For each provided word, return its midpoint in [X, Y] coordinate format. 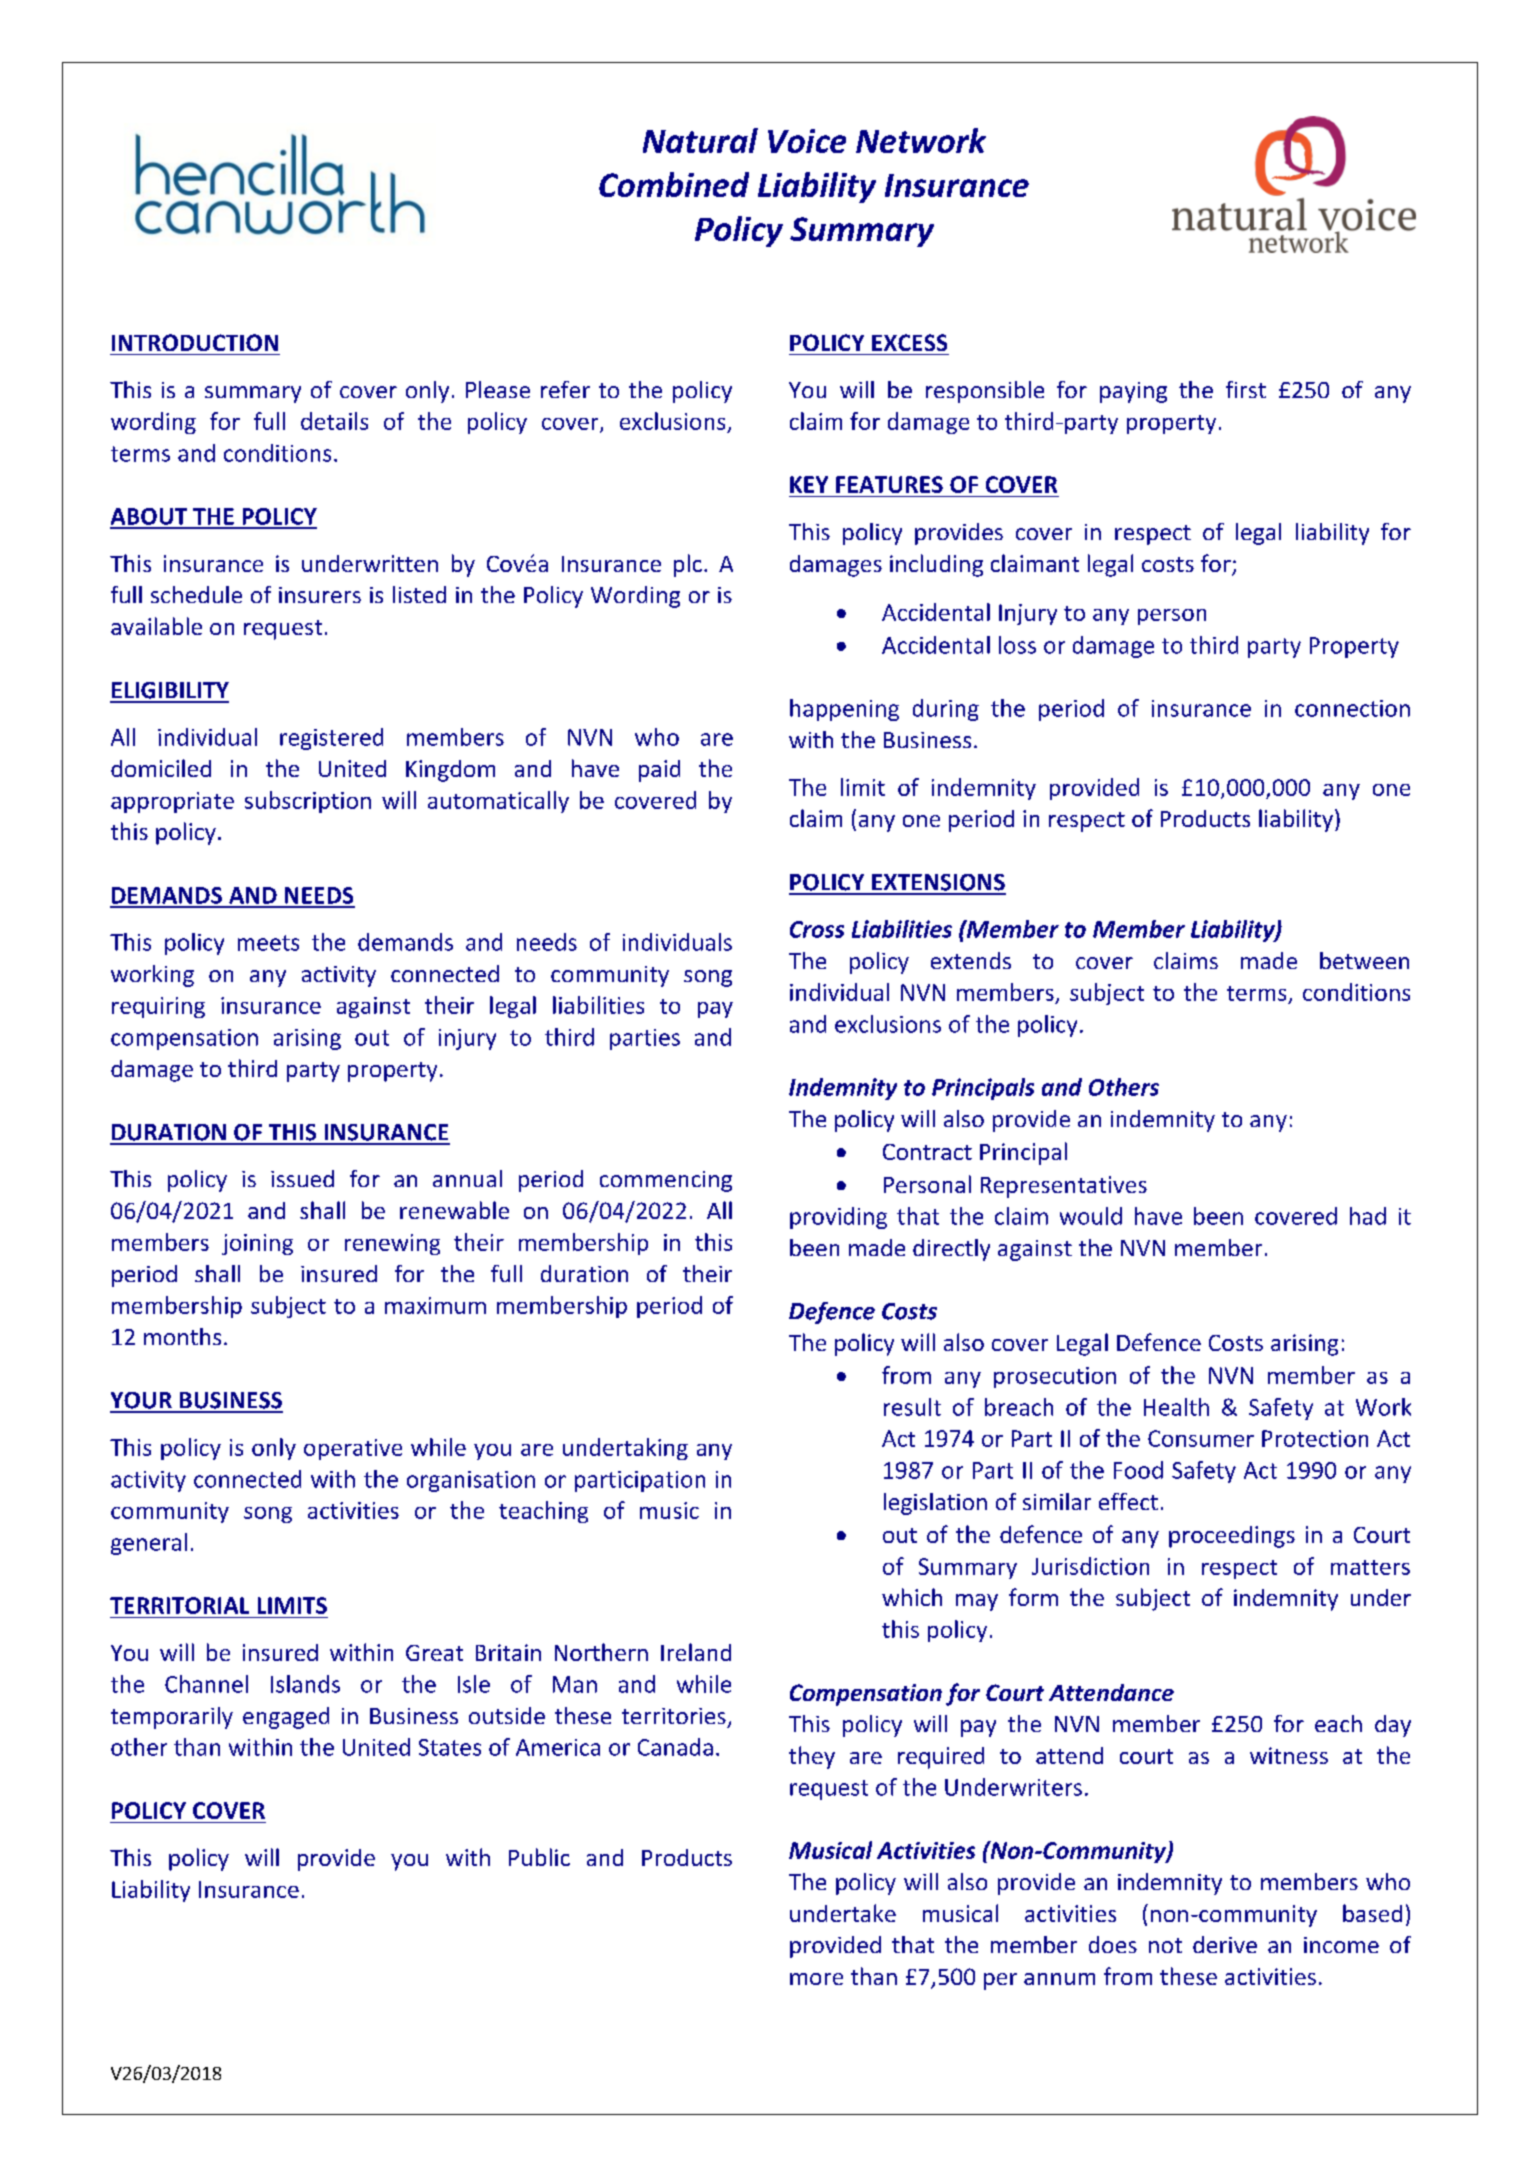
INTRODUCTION [195, 342]
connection [1352, 708]
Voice [807, 141]
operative [353, 1449]
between [1364, 960]
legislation [935, 1504]
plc [688, 565]
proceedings [1232, 1537]
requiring [158, 1007]
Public [539, 1857]
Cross [817, 929]
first [1246, 389]
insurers [320, 595]
